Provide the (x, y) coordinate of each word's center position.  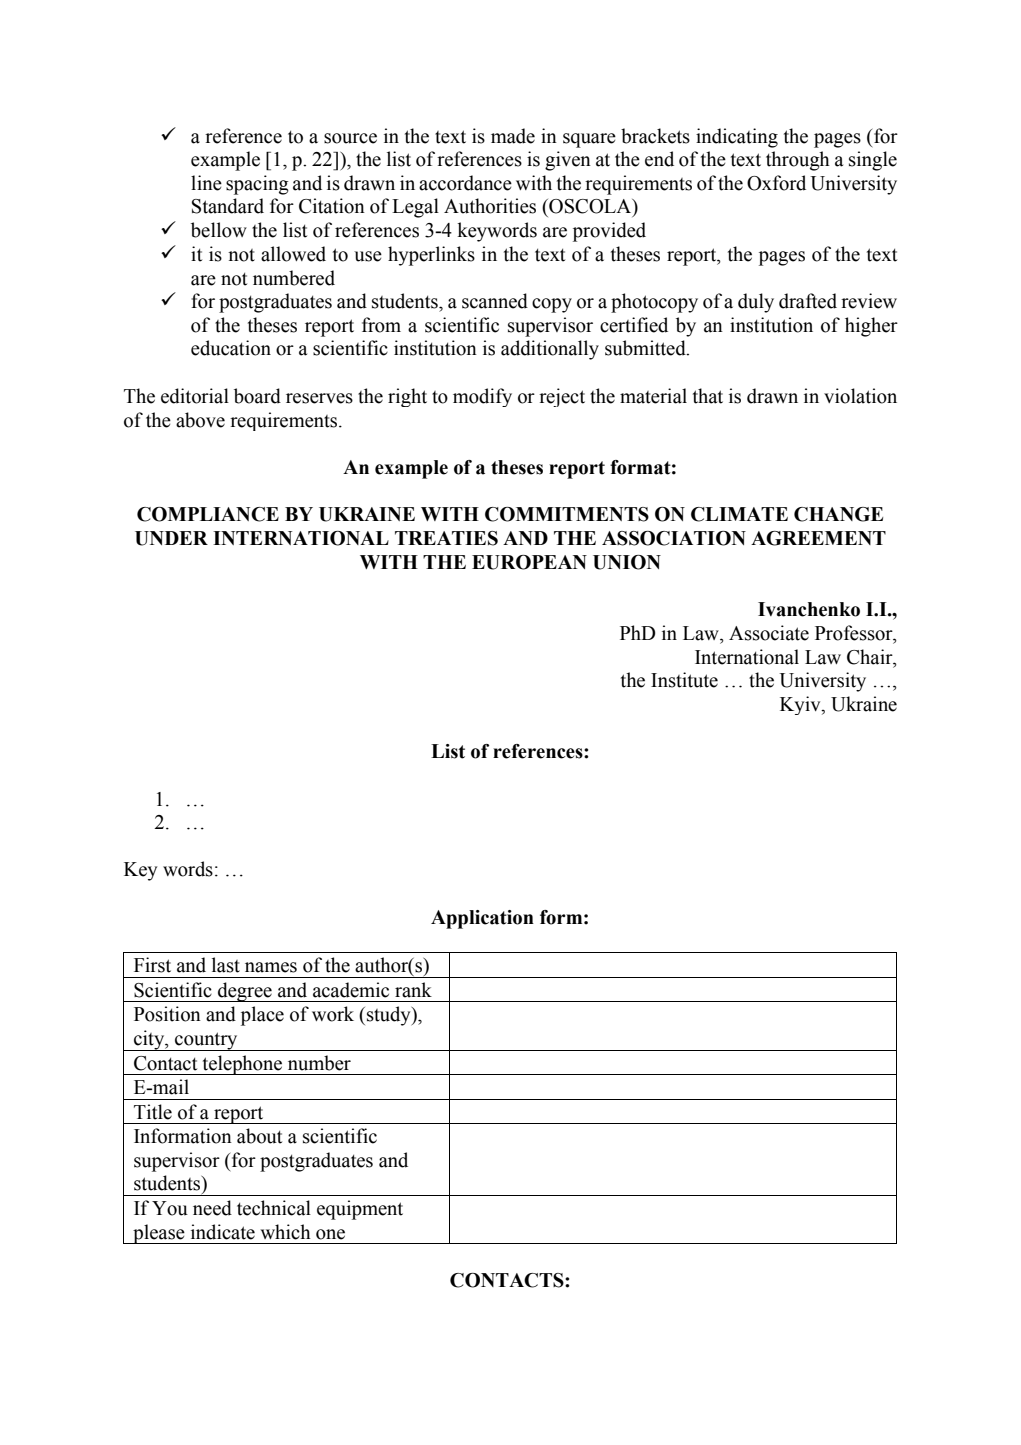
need (212, 1208)
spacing (257, 185)
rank (413, 990)
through (798, 161)
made (513, 136)
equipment (360, 1210)
